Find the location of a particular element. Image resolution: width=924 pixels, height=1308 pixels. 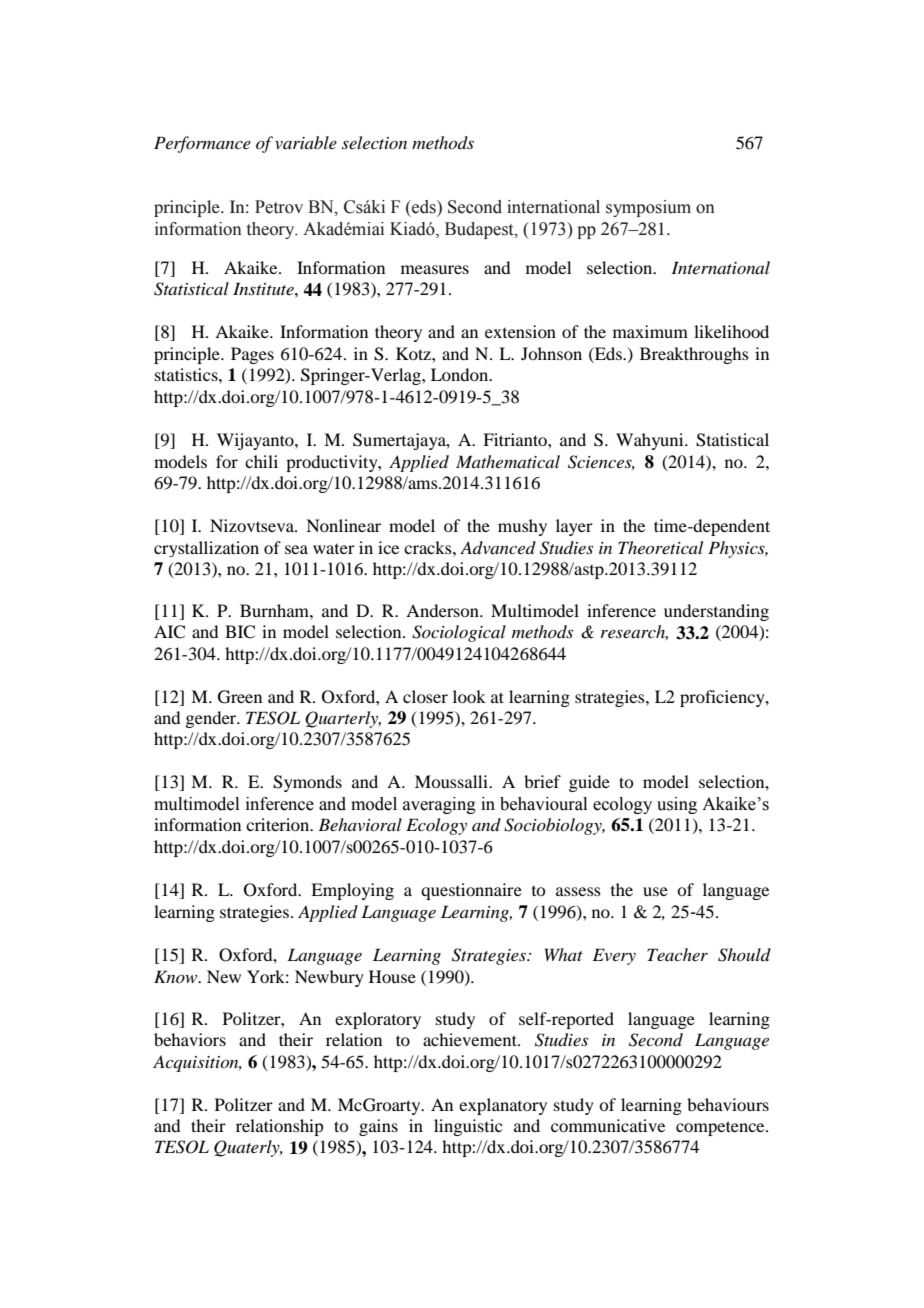

linguistic is located at coordinates (468, 1127).
